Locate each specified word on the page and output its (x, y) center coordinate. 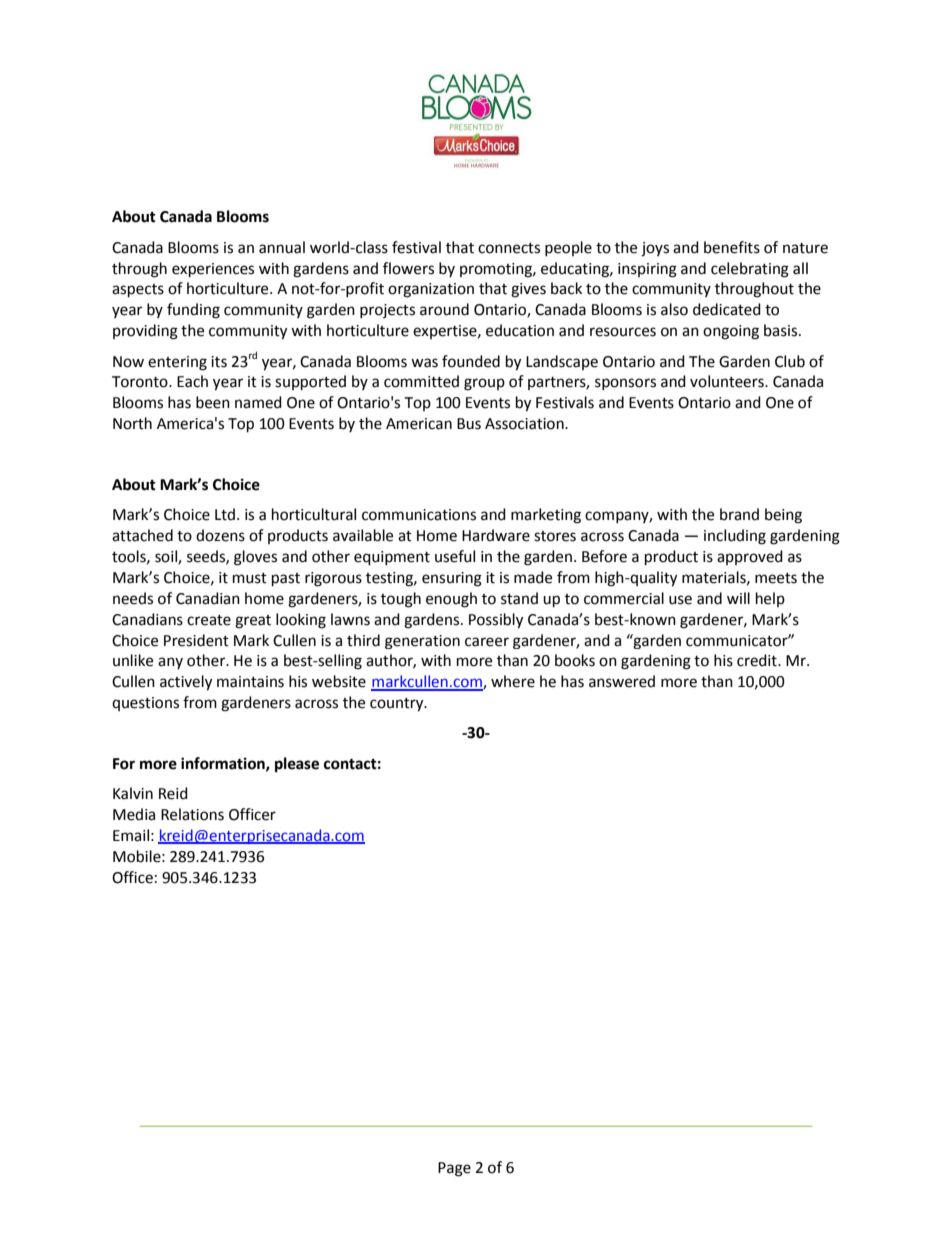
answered (622, 681)
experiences (213, 270)
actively (186, 683)
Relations (192, 814)
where (513, 681)
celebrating (750, 270)
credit (758, 660)
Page (454, 1169)
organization (431, 290)
